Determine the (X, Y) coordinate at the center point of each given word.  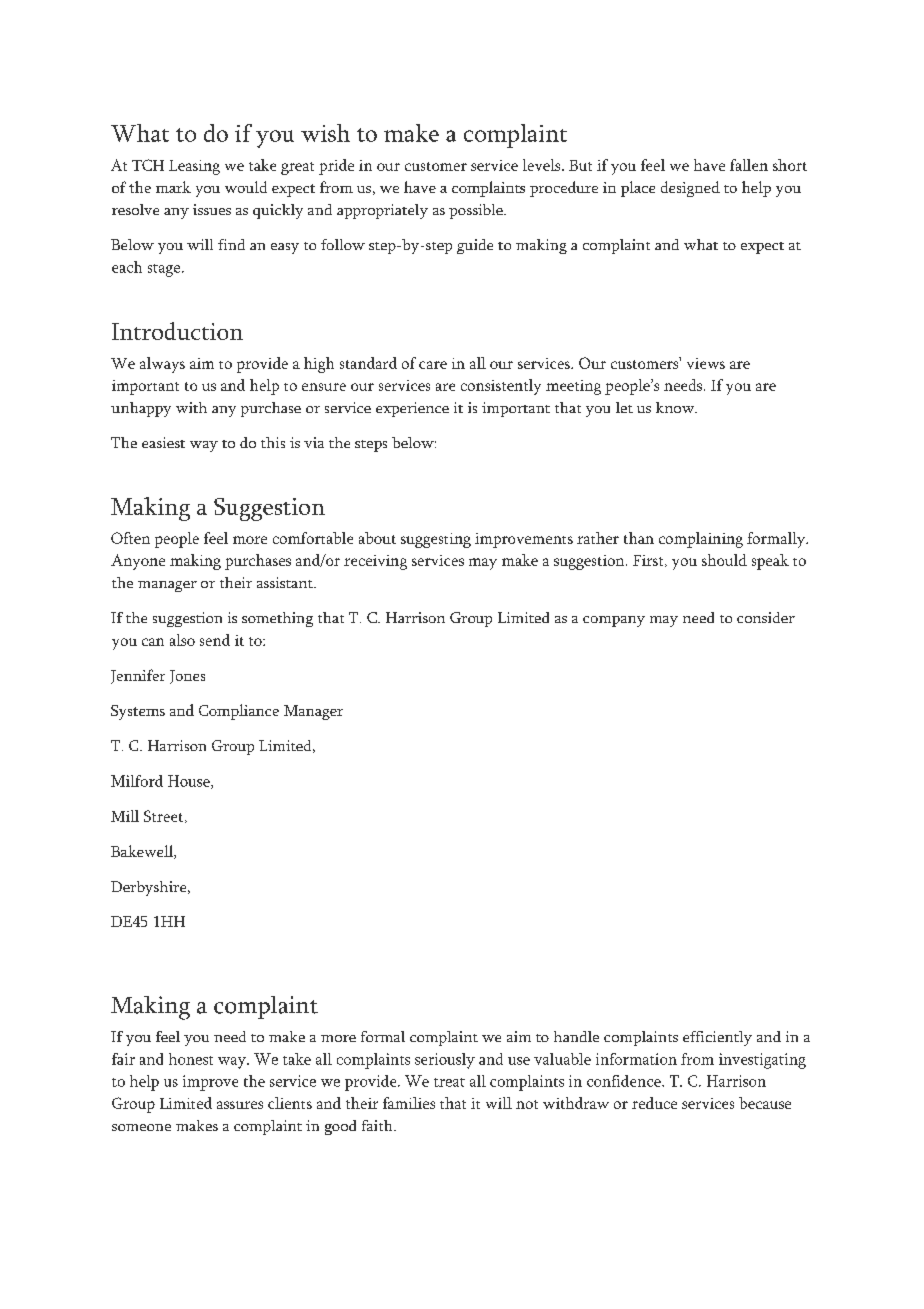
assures (240, 1105)
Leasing (194, 167)
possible (477, 211)
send (215, 640)
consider (766, 617)
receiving (375, 562)
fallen (749, 165)
